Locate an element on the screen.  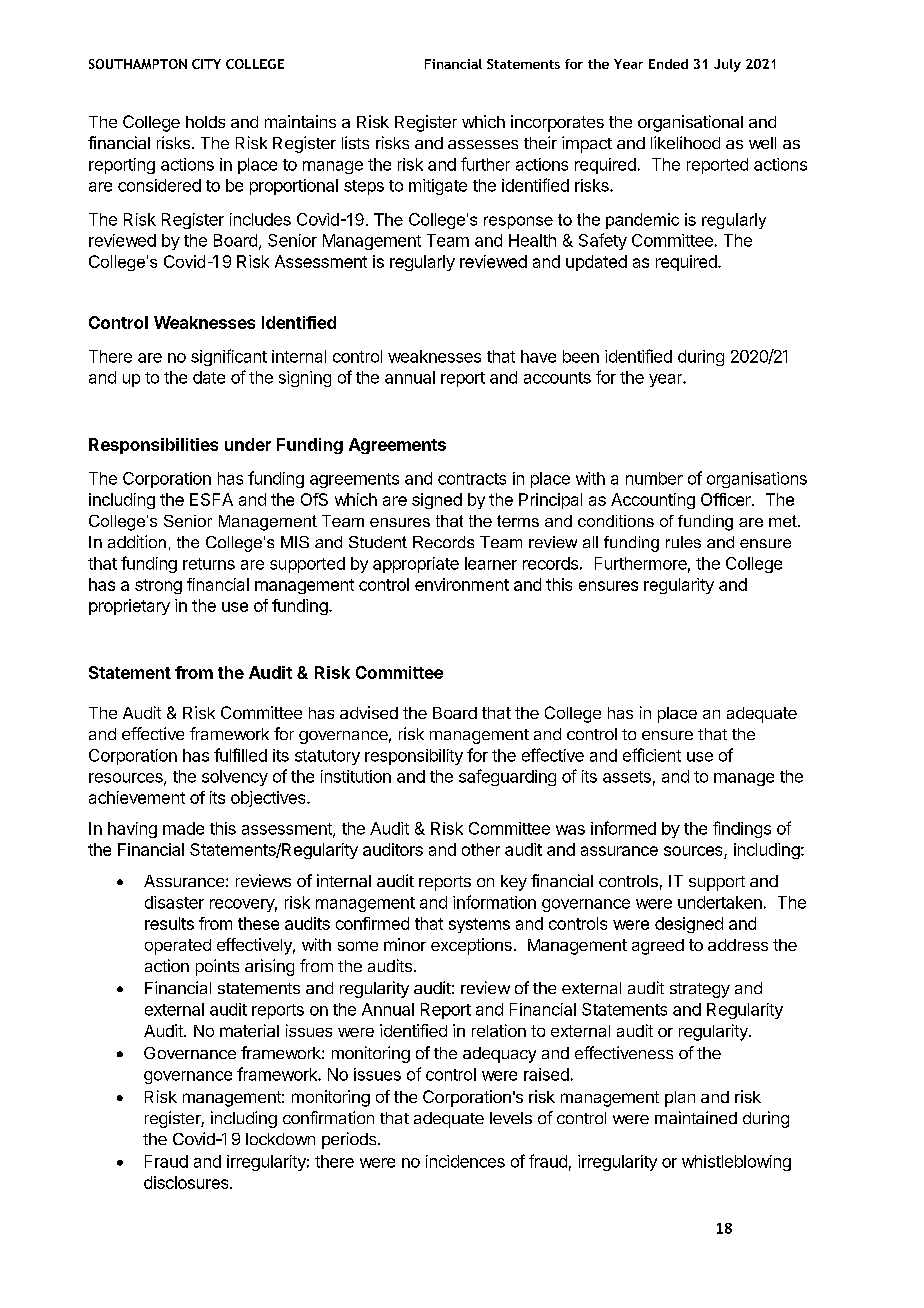
organisational is located at coordinates (690, 123).
